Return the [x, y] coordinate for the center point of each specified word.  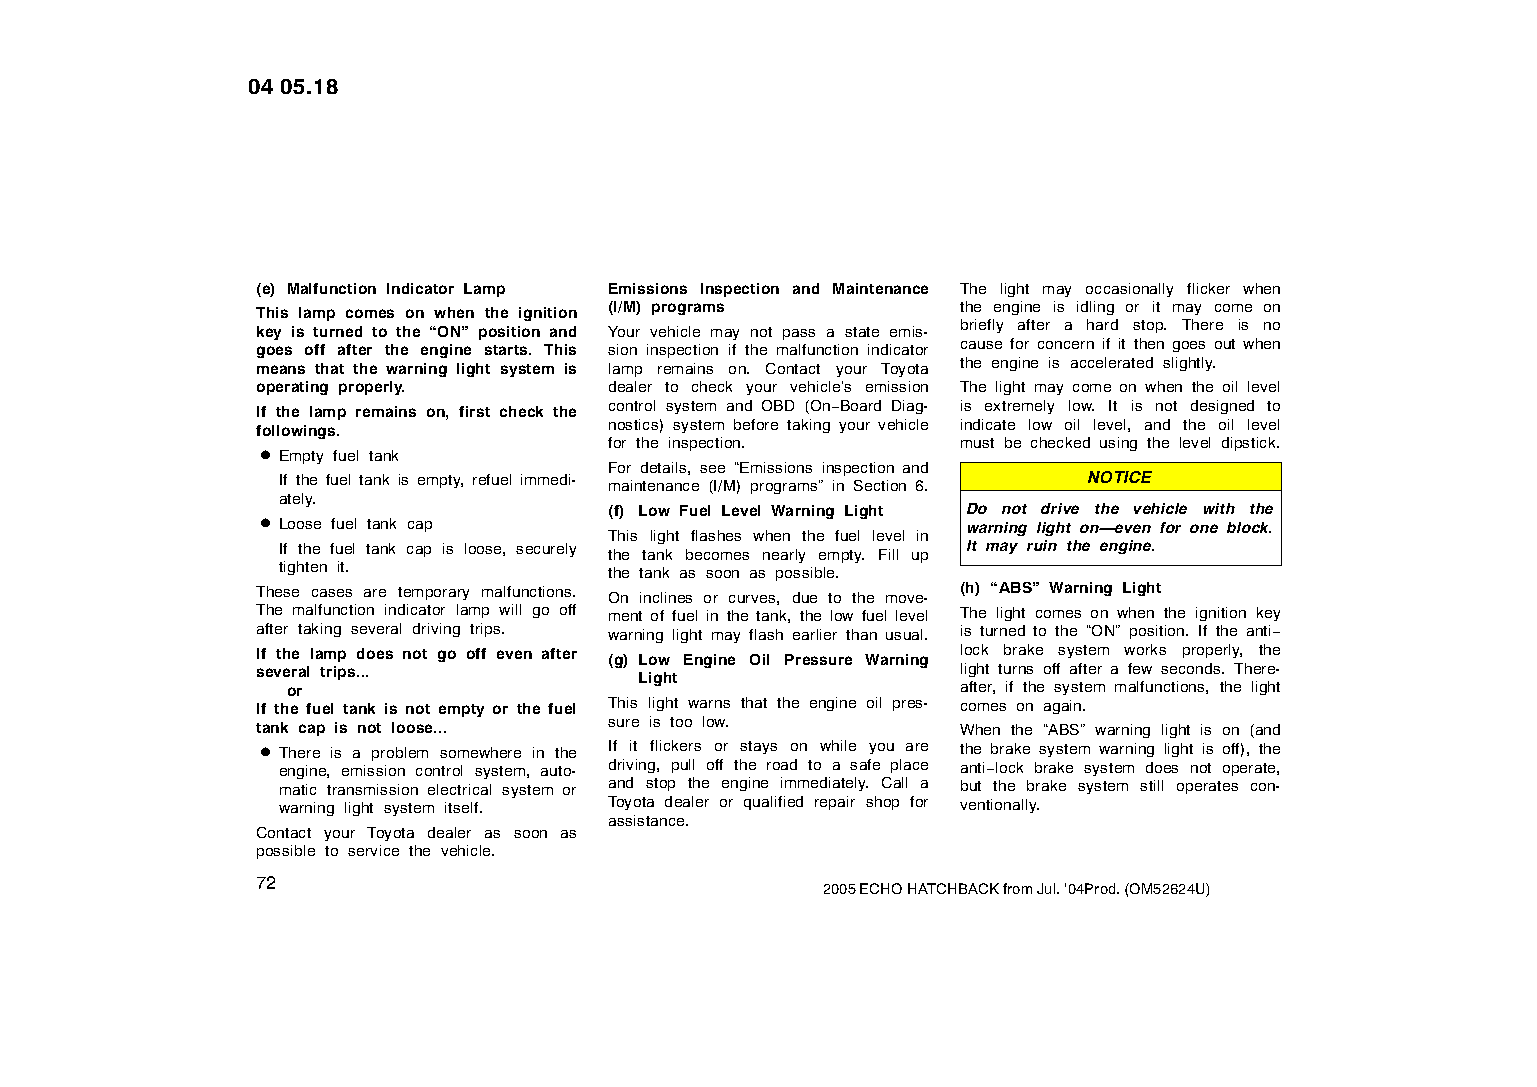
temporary [433, 593]
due [805, 597]
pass [799, 334]
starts [507, 350]
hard [1102, 324]
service [373, 850]
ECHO [881, 888]
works [1145, 649]
